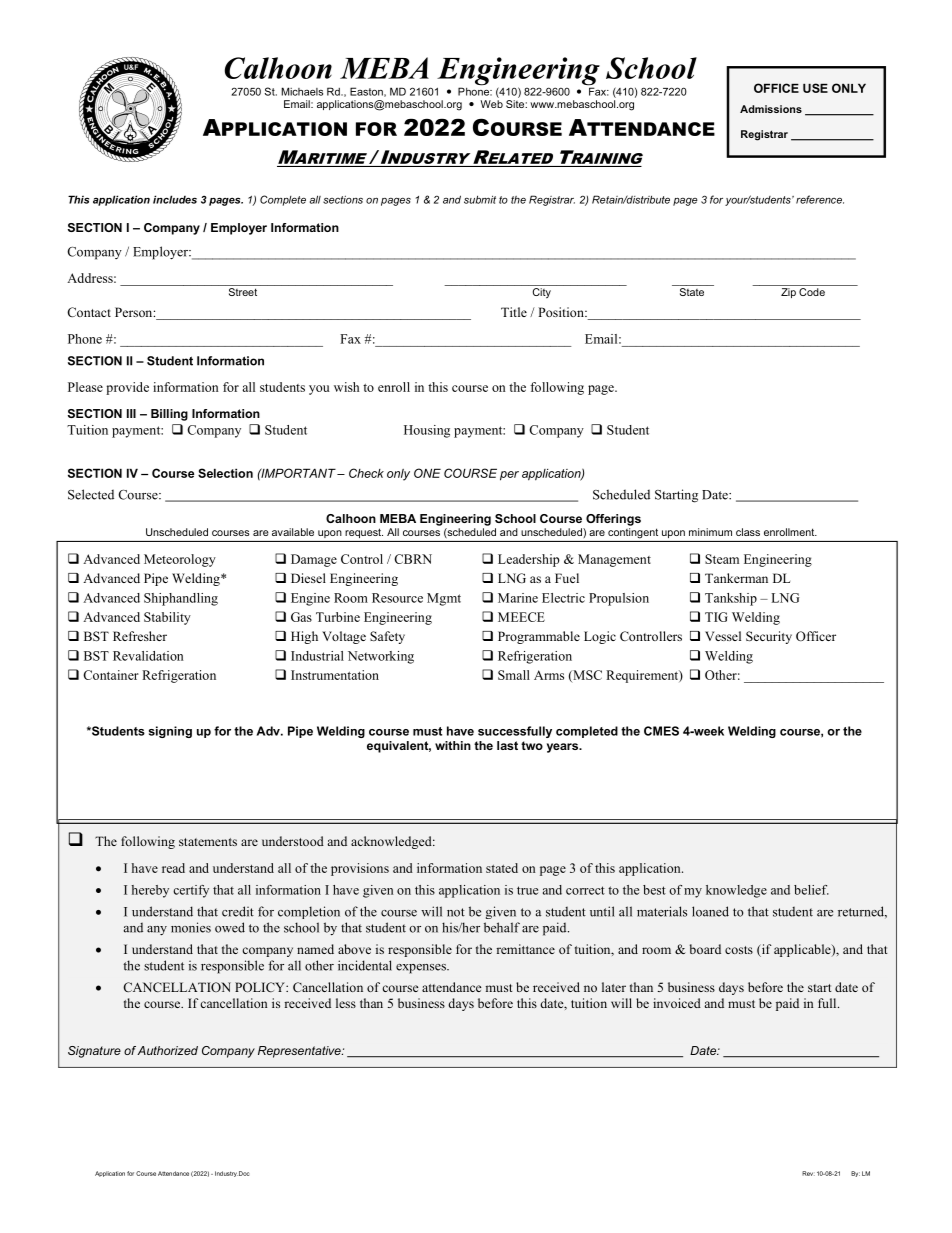 Image resolution: width=952 pixels, height=1233 pixels. What do you see at coordinates (444, 599) in the page?
I see `Mgmt` at bounding box center [444, 599].
